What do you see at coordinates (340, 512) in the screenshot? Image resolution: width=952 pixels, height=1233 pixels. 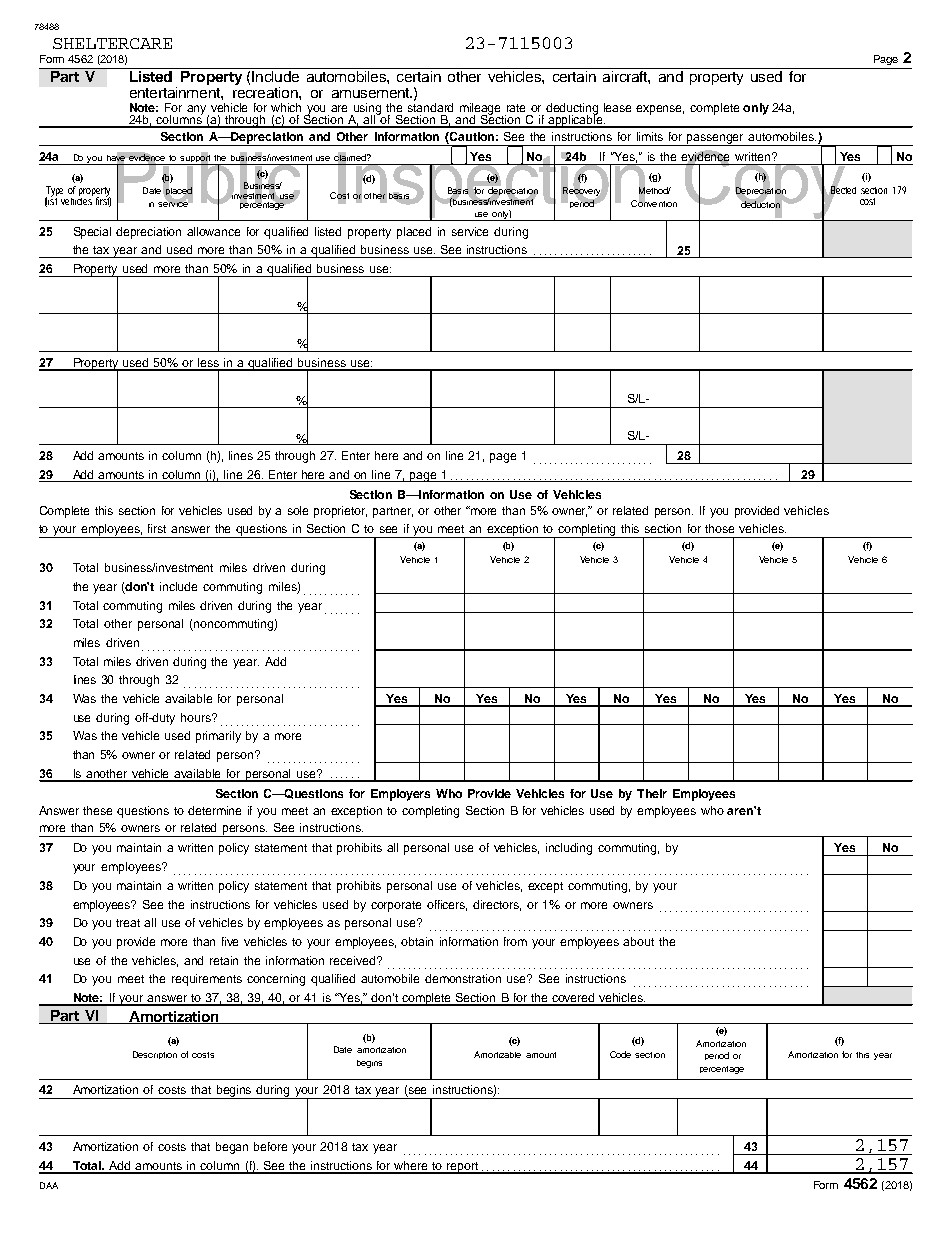 I see `proprietor` at bounding box center [340, 512].
